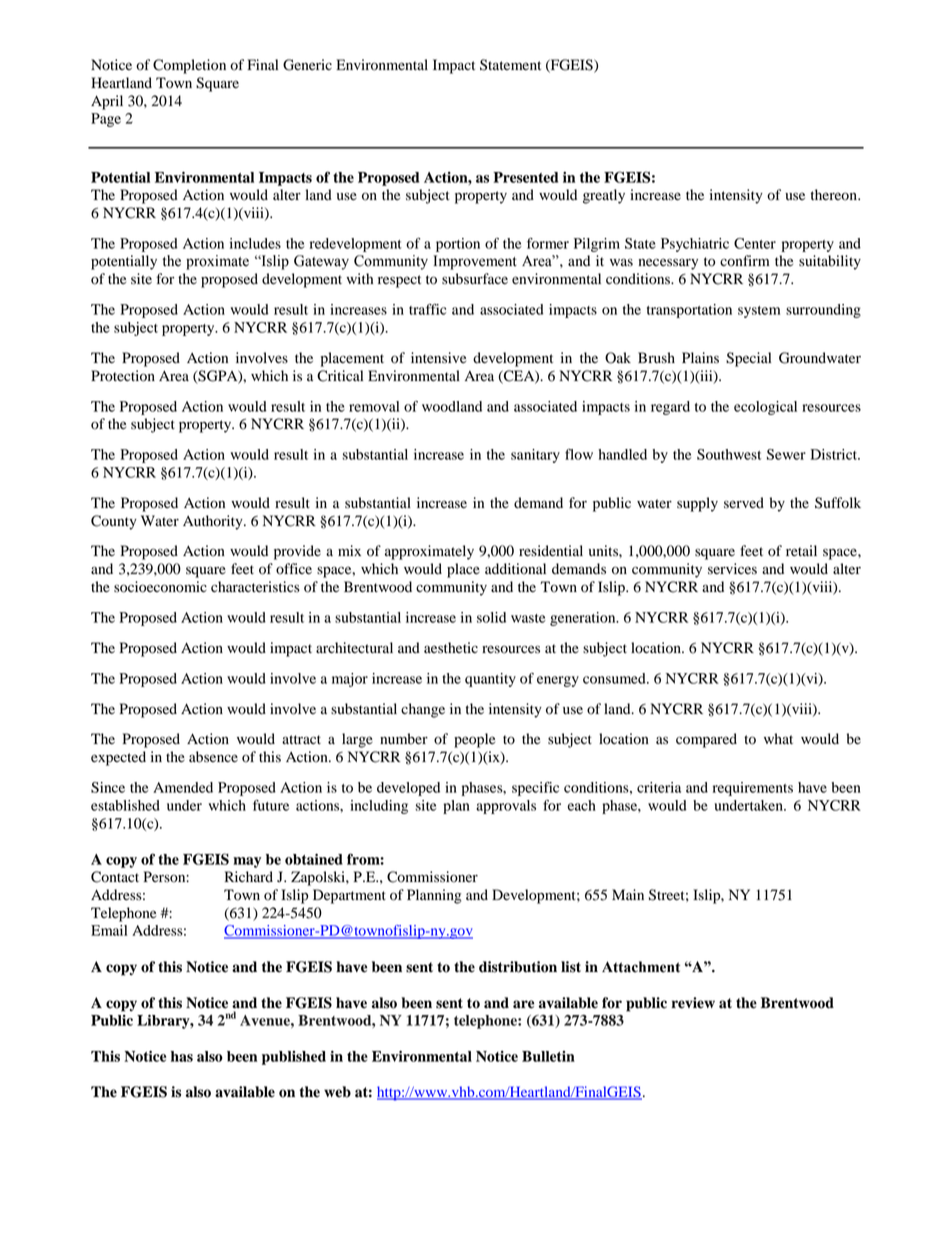 This image has height=1233, width=952. What do you see at coordinates (294, 1058) in the image?
I see `published` at bounding box center [294, 1058].
